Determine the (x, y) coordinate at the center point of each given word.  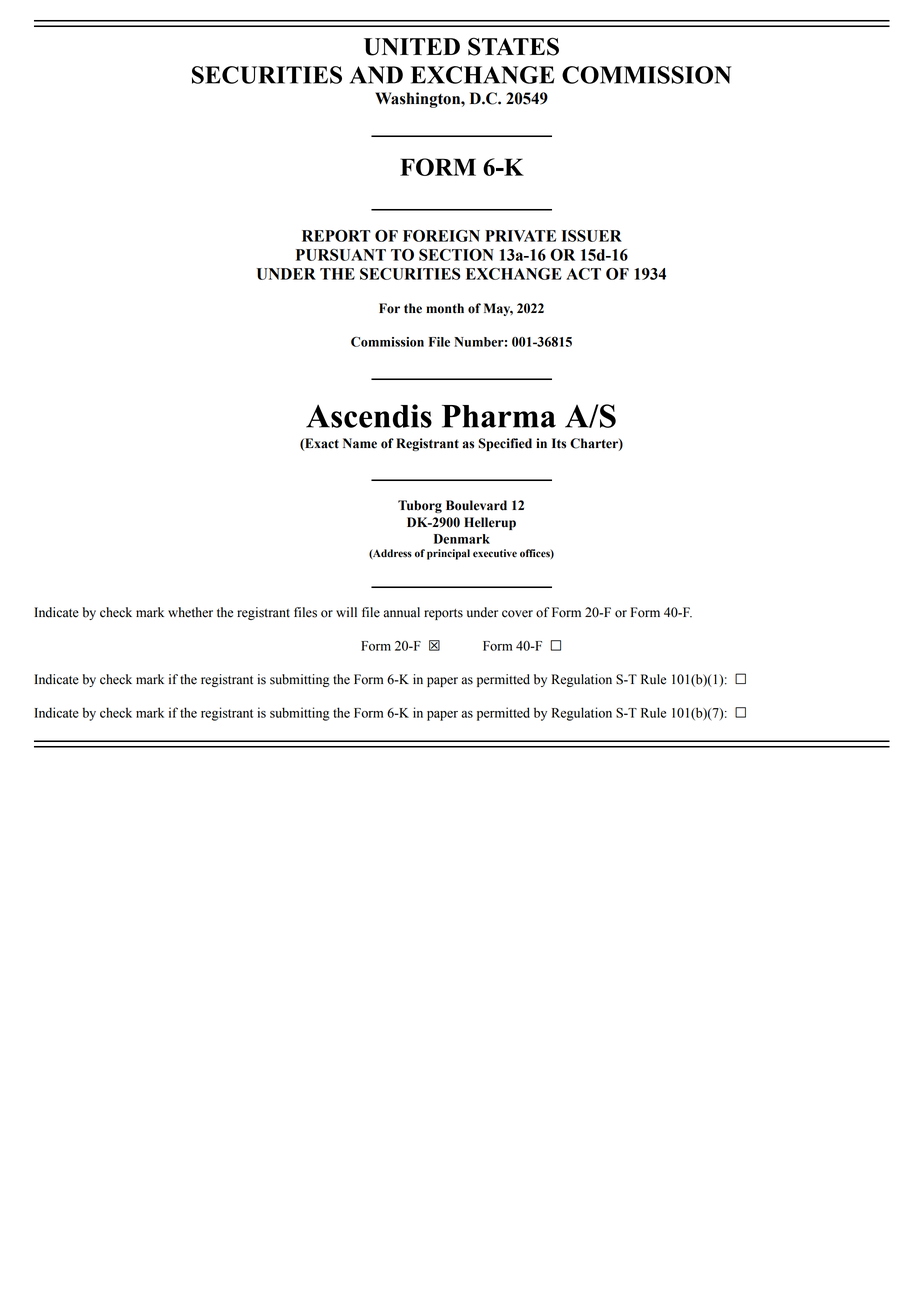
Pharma (499, 416)
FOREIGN (441, 236)
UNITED (412, 47)
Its (559, 443)
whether (190, 612)
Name (360, 443)
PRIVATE (520, 236)
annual (401, 612)
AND (376, 75)
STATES (513, 46)
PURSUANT (341, 255)
